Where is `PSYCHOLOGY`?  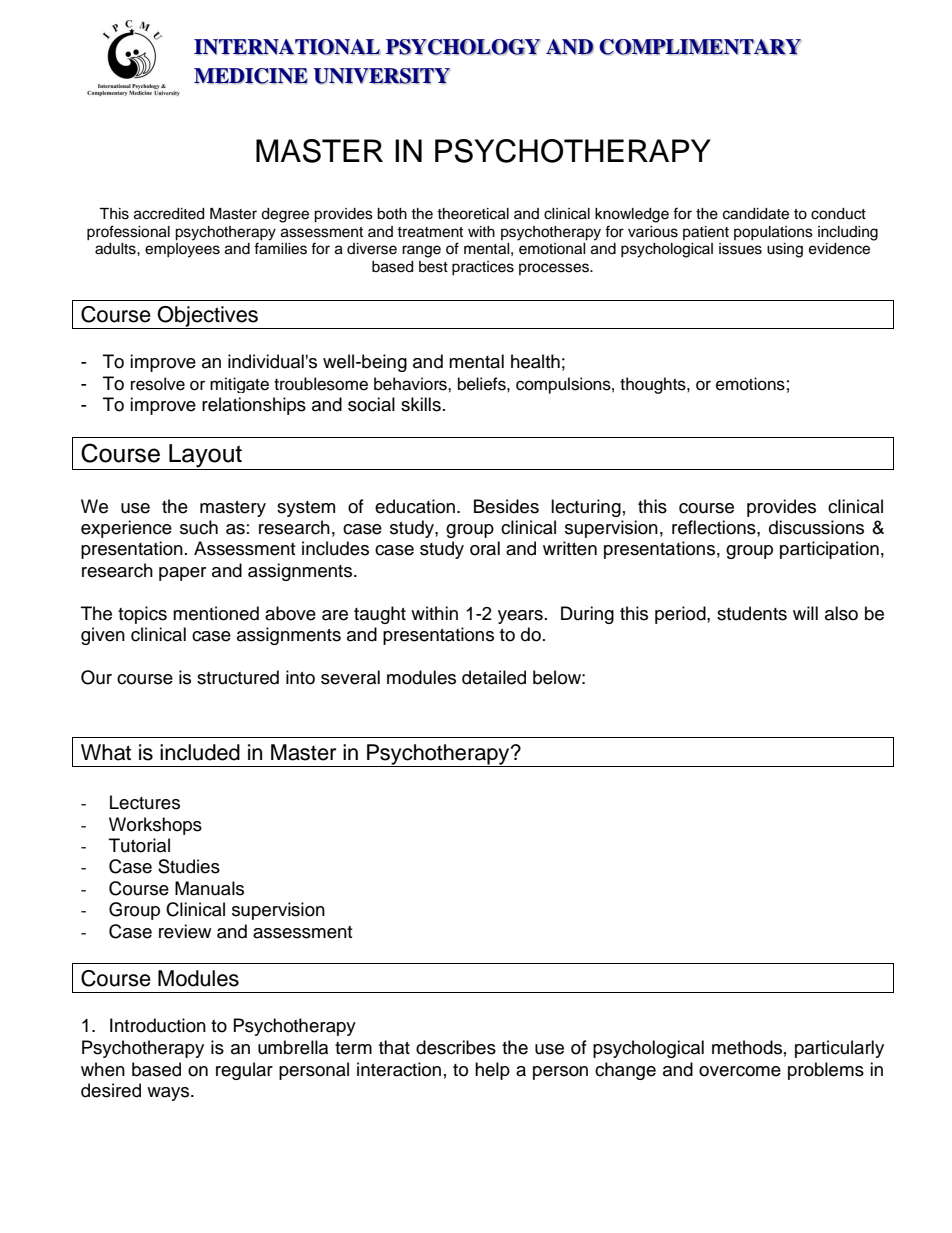 PSYCHOLOGY is located at coordinates (463, 47).
